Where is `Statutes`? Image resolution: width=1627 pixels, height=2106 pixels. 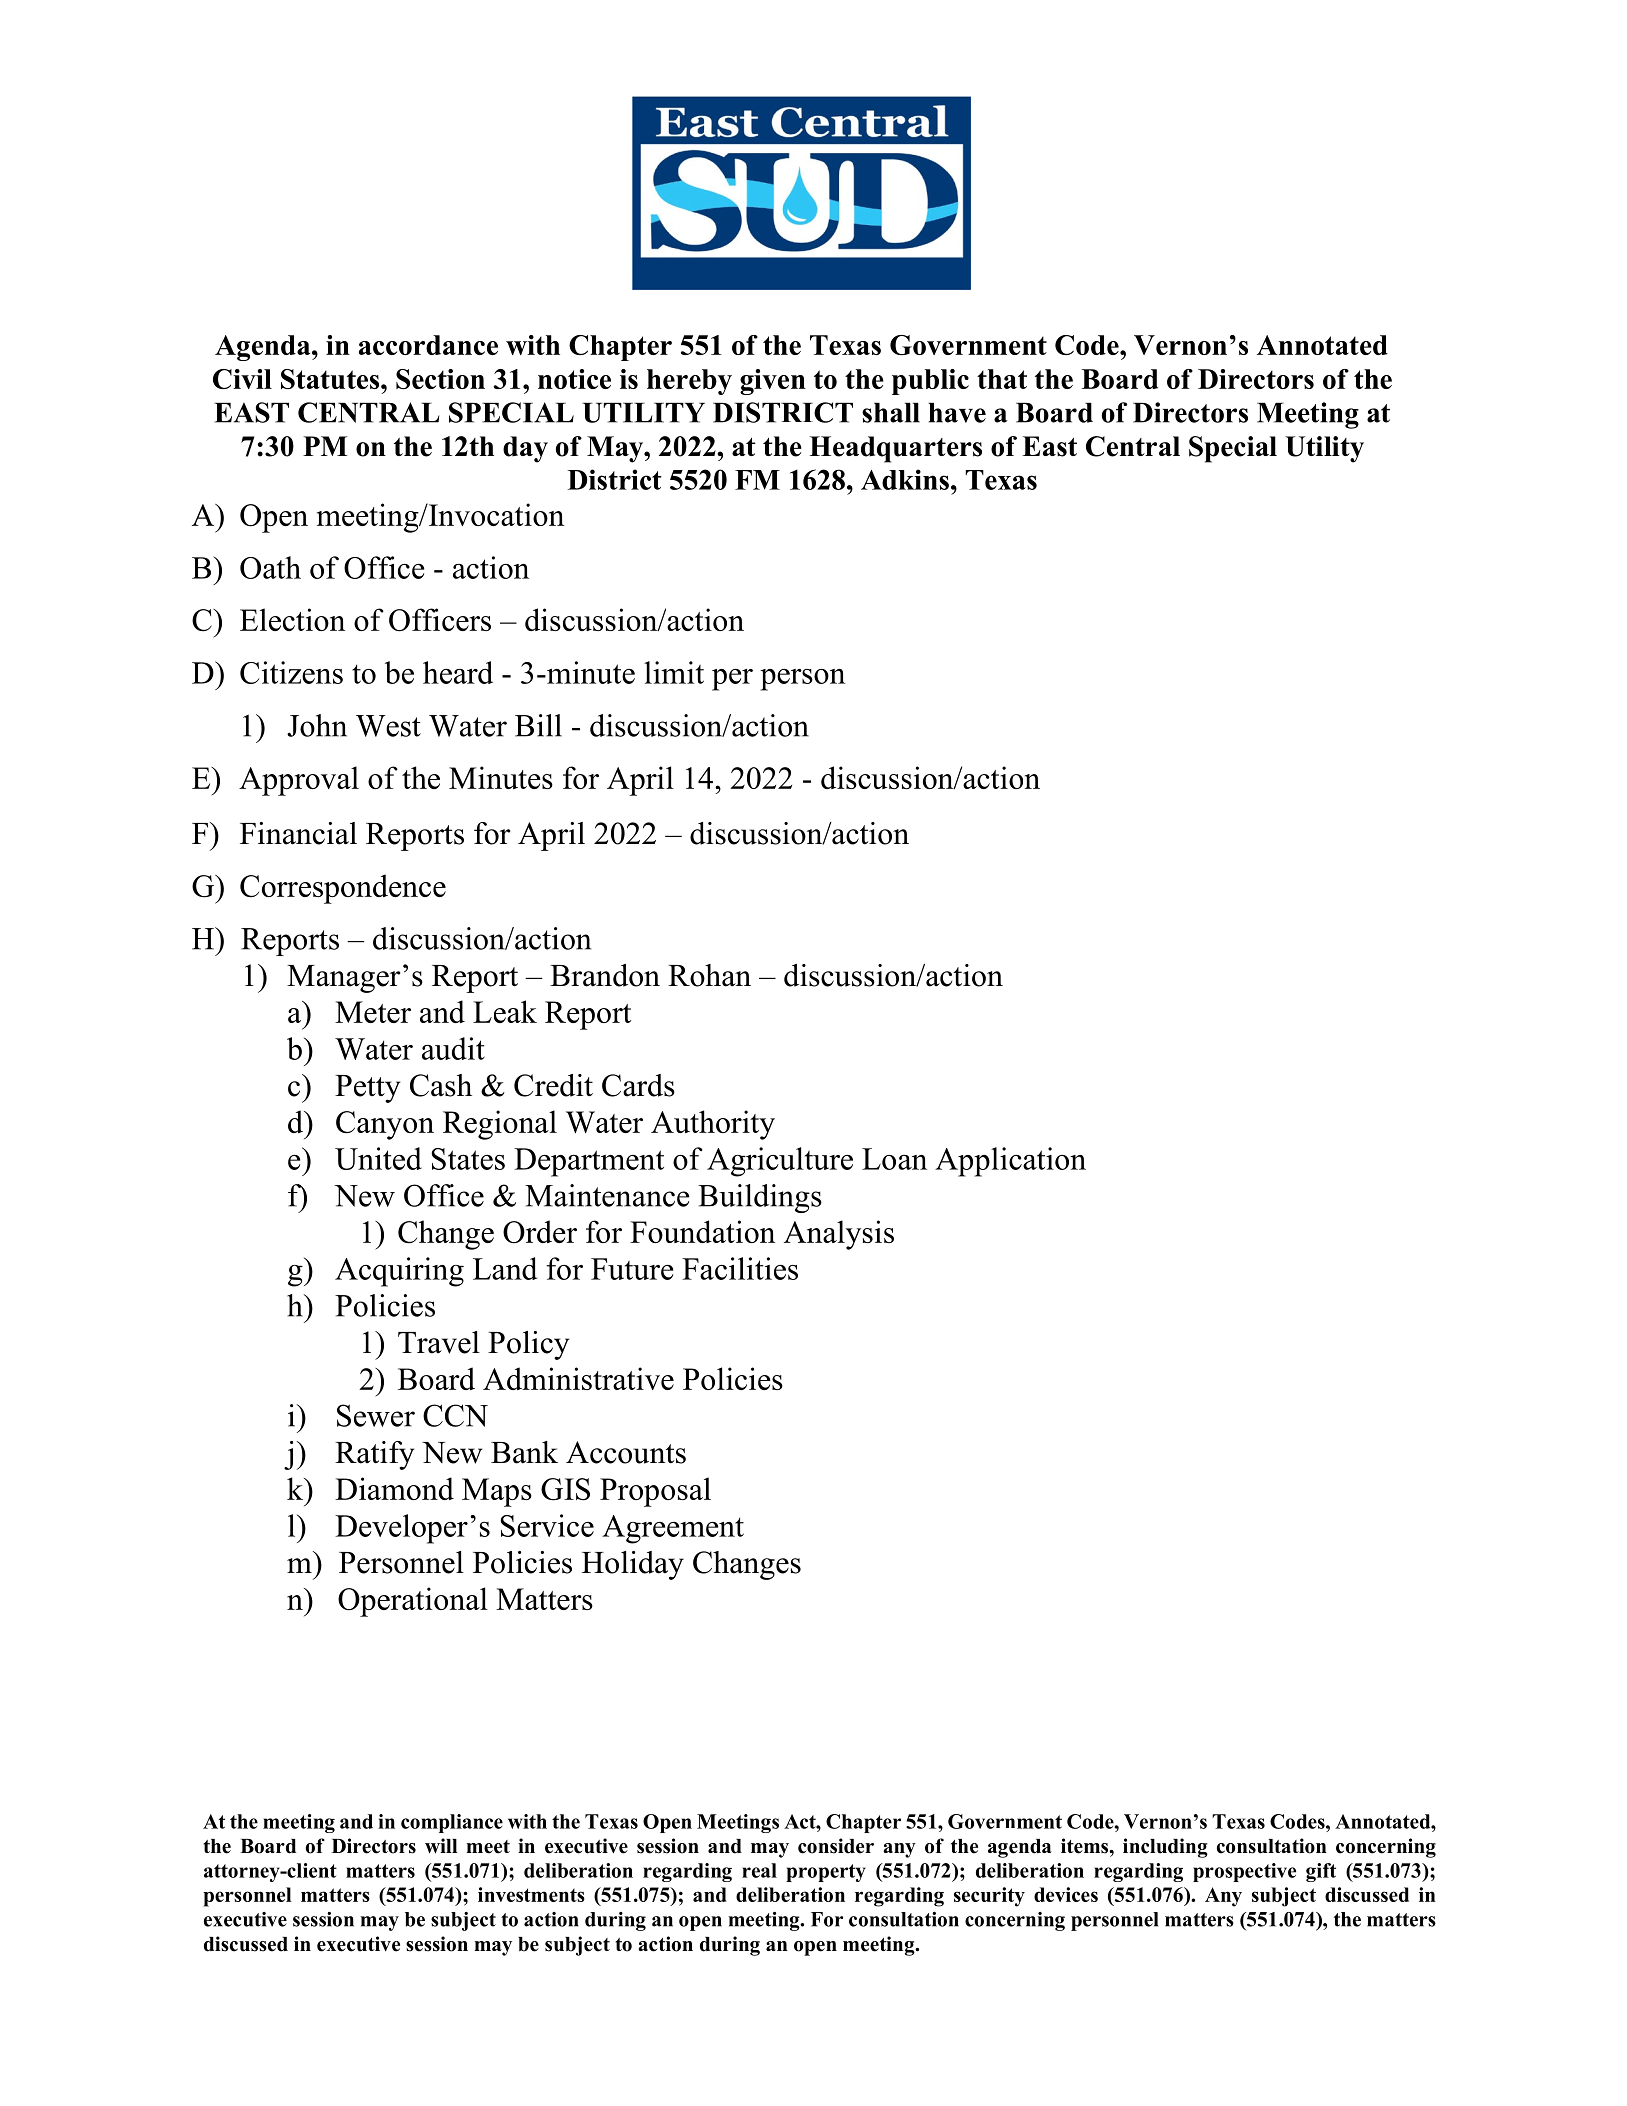
Statutes is located at coordinates (331, 379).
